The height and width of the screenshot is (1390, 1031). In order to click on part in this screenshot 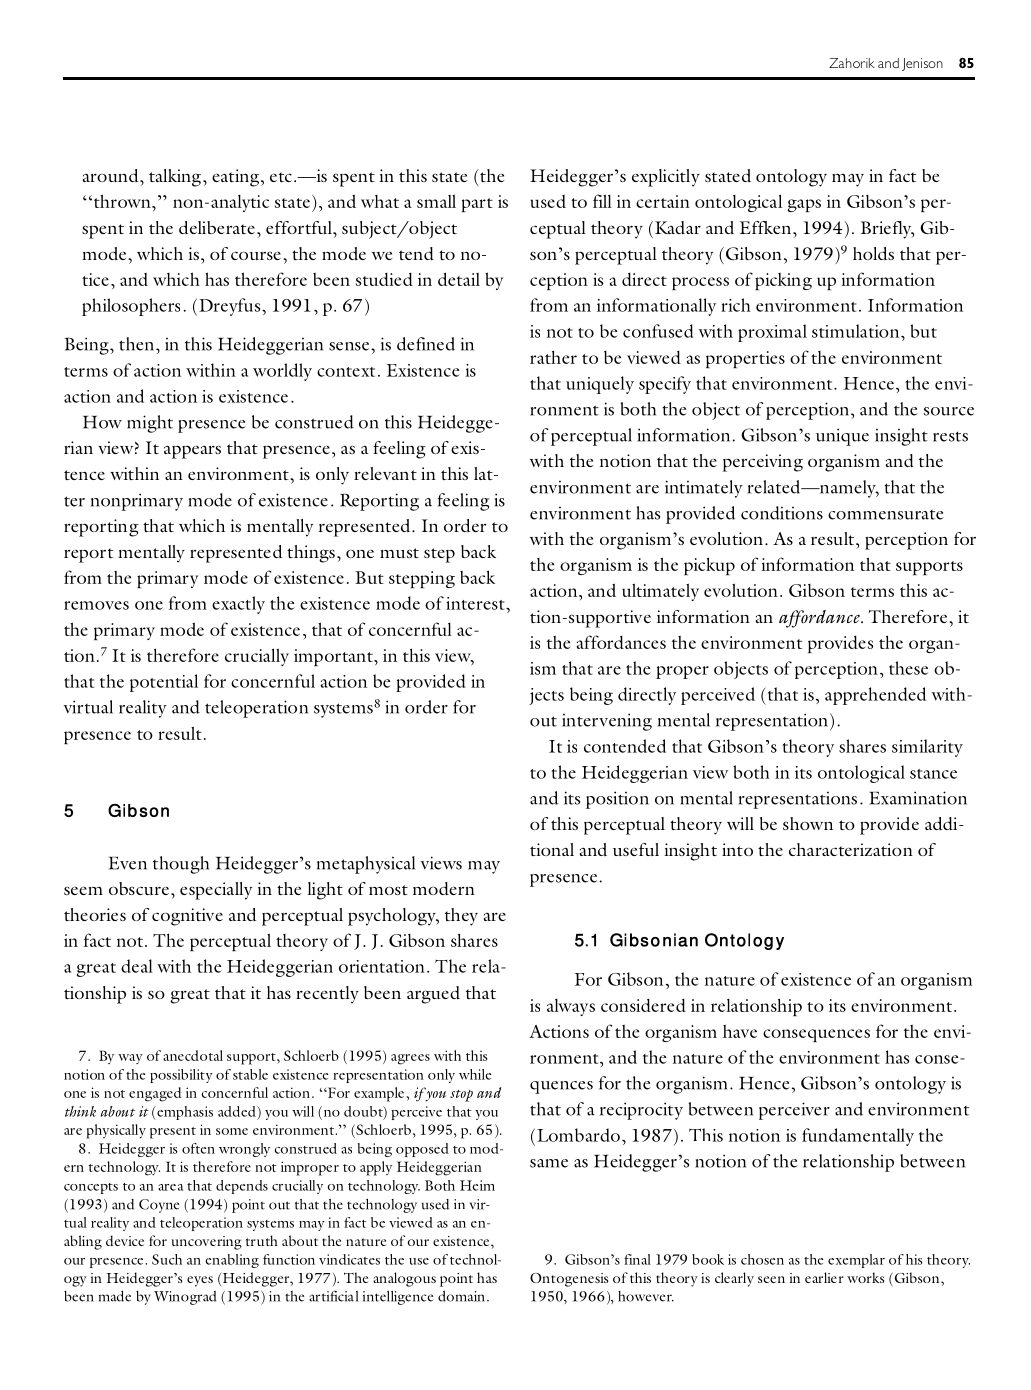, I will do `click(477, 205)`.
